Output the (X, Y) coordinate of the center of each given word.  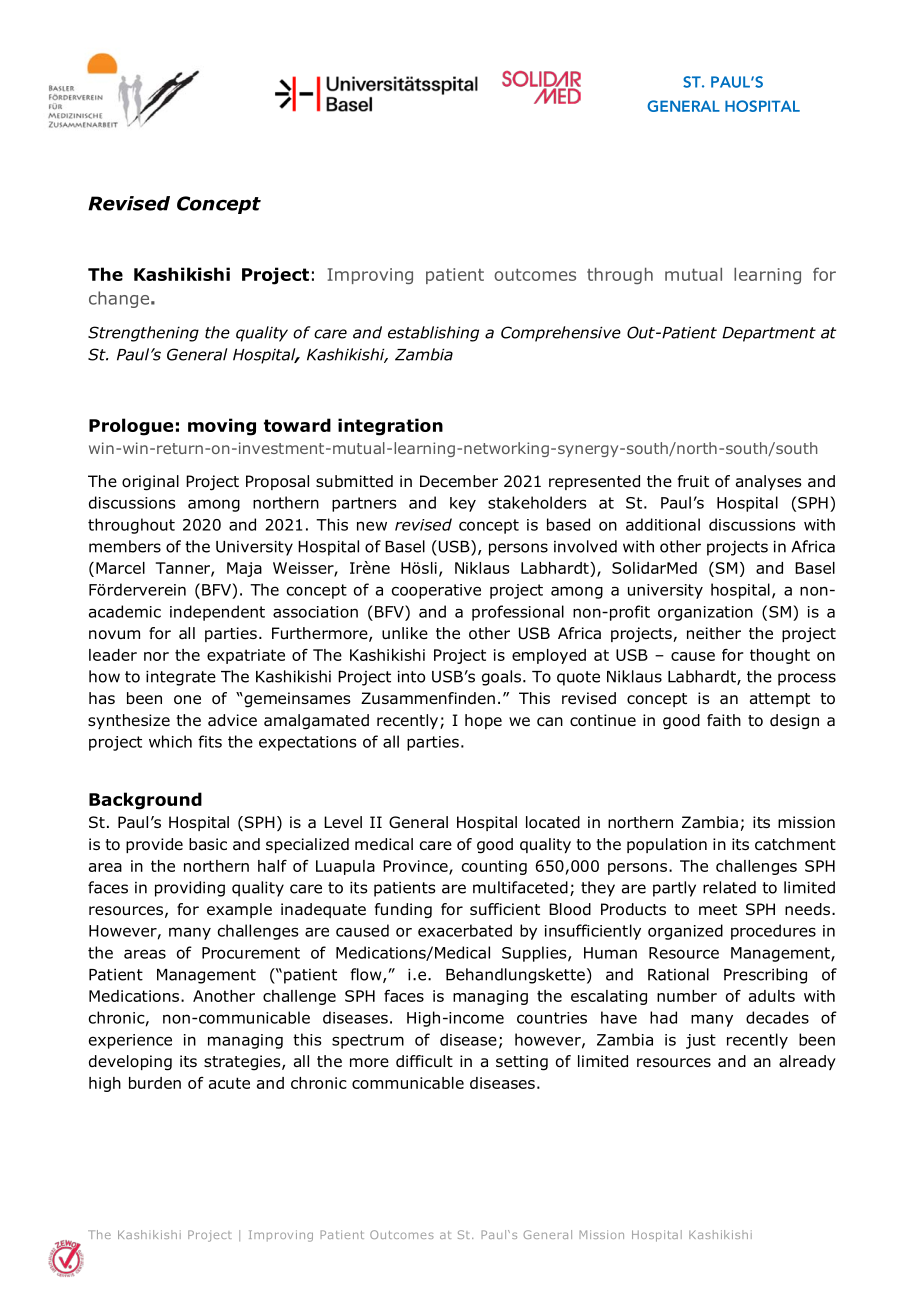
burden (155, 1083)
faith (724, 720)
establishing (433, 334)
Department (769, 334)
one (187, 699)
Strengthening (143, 334)
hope (483, 721)
